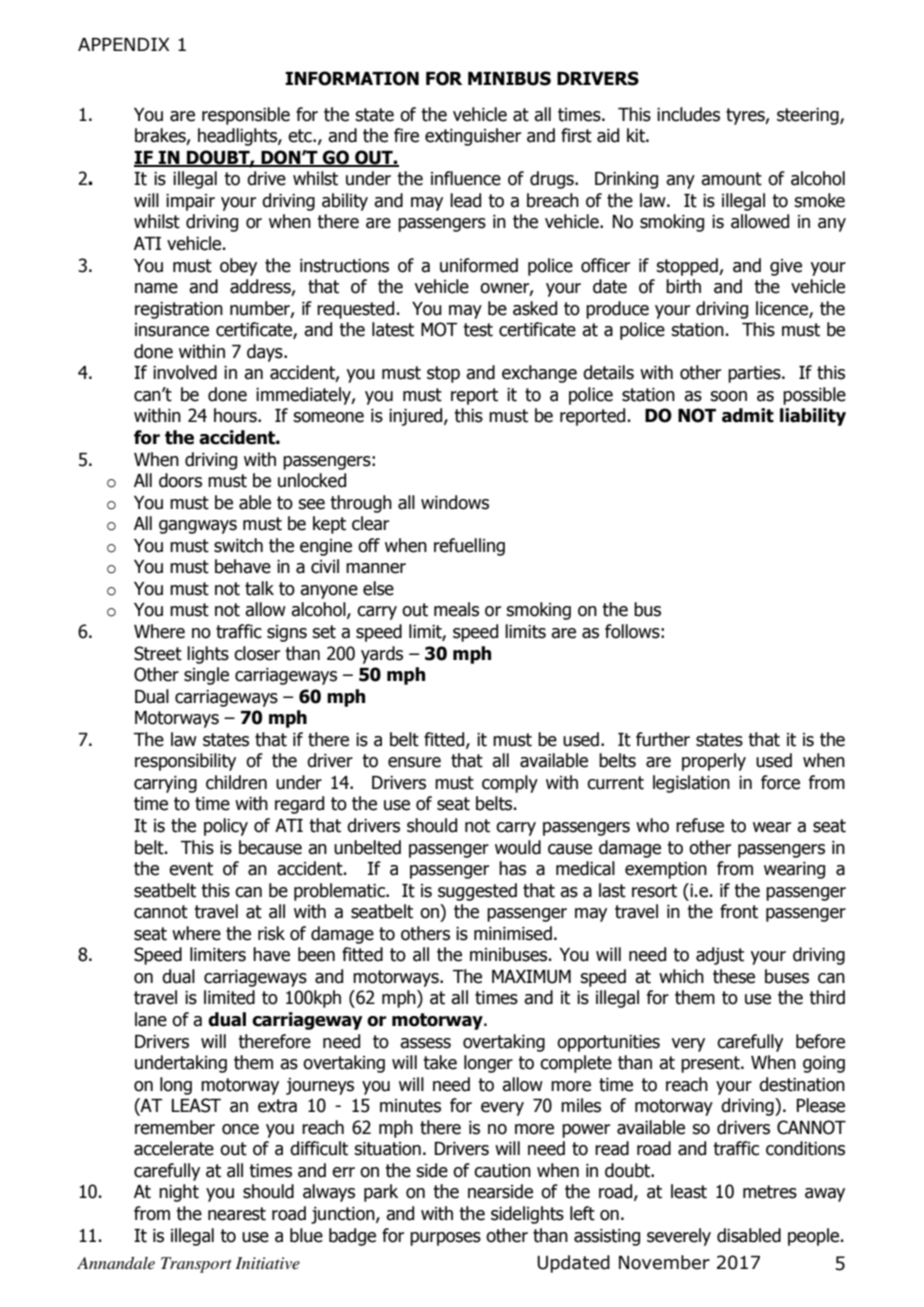 The width and height of the screenshot is (924, 1307). Describe the element at coordinates (539, 374) in the screenshot. I see `exchange` at that location.
